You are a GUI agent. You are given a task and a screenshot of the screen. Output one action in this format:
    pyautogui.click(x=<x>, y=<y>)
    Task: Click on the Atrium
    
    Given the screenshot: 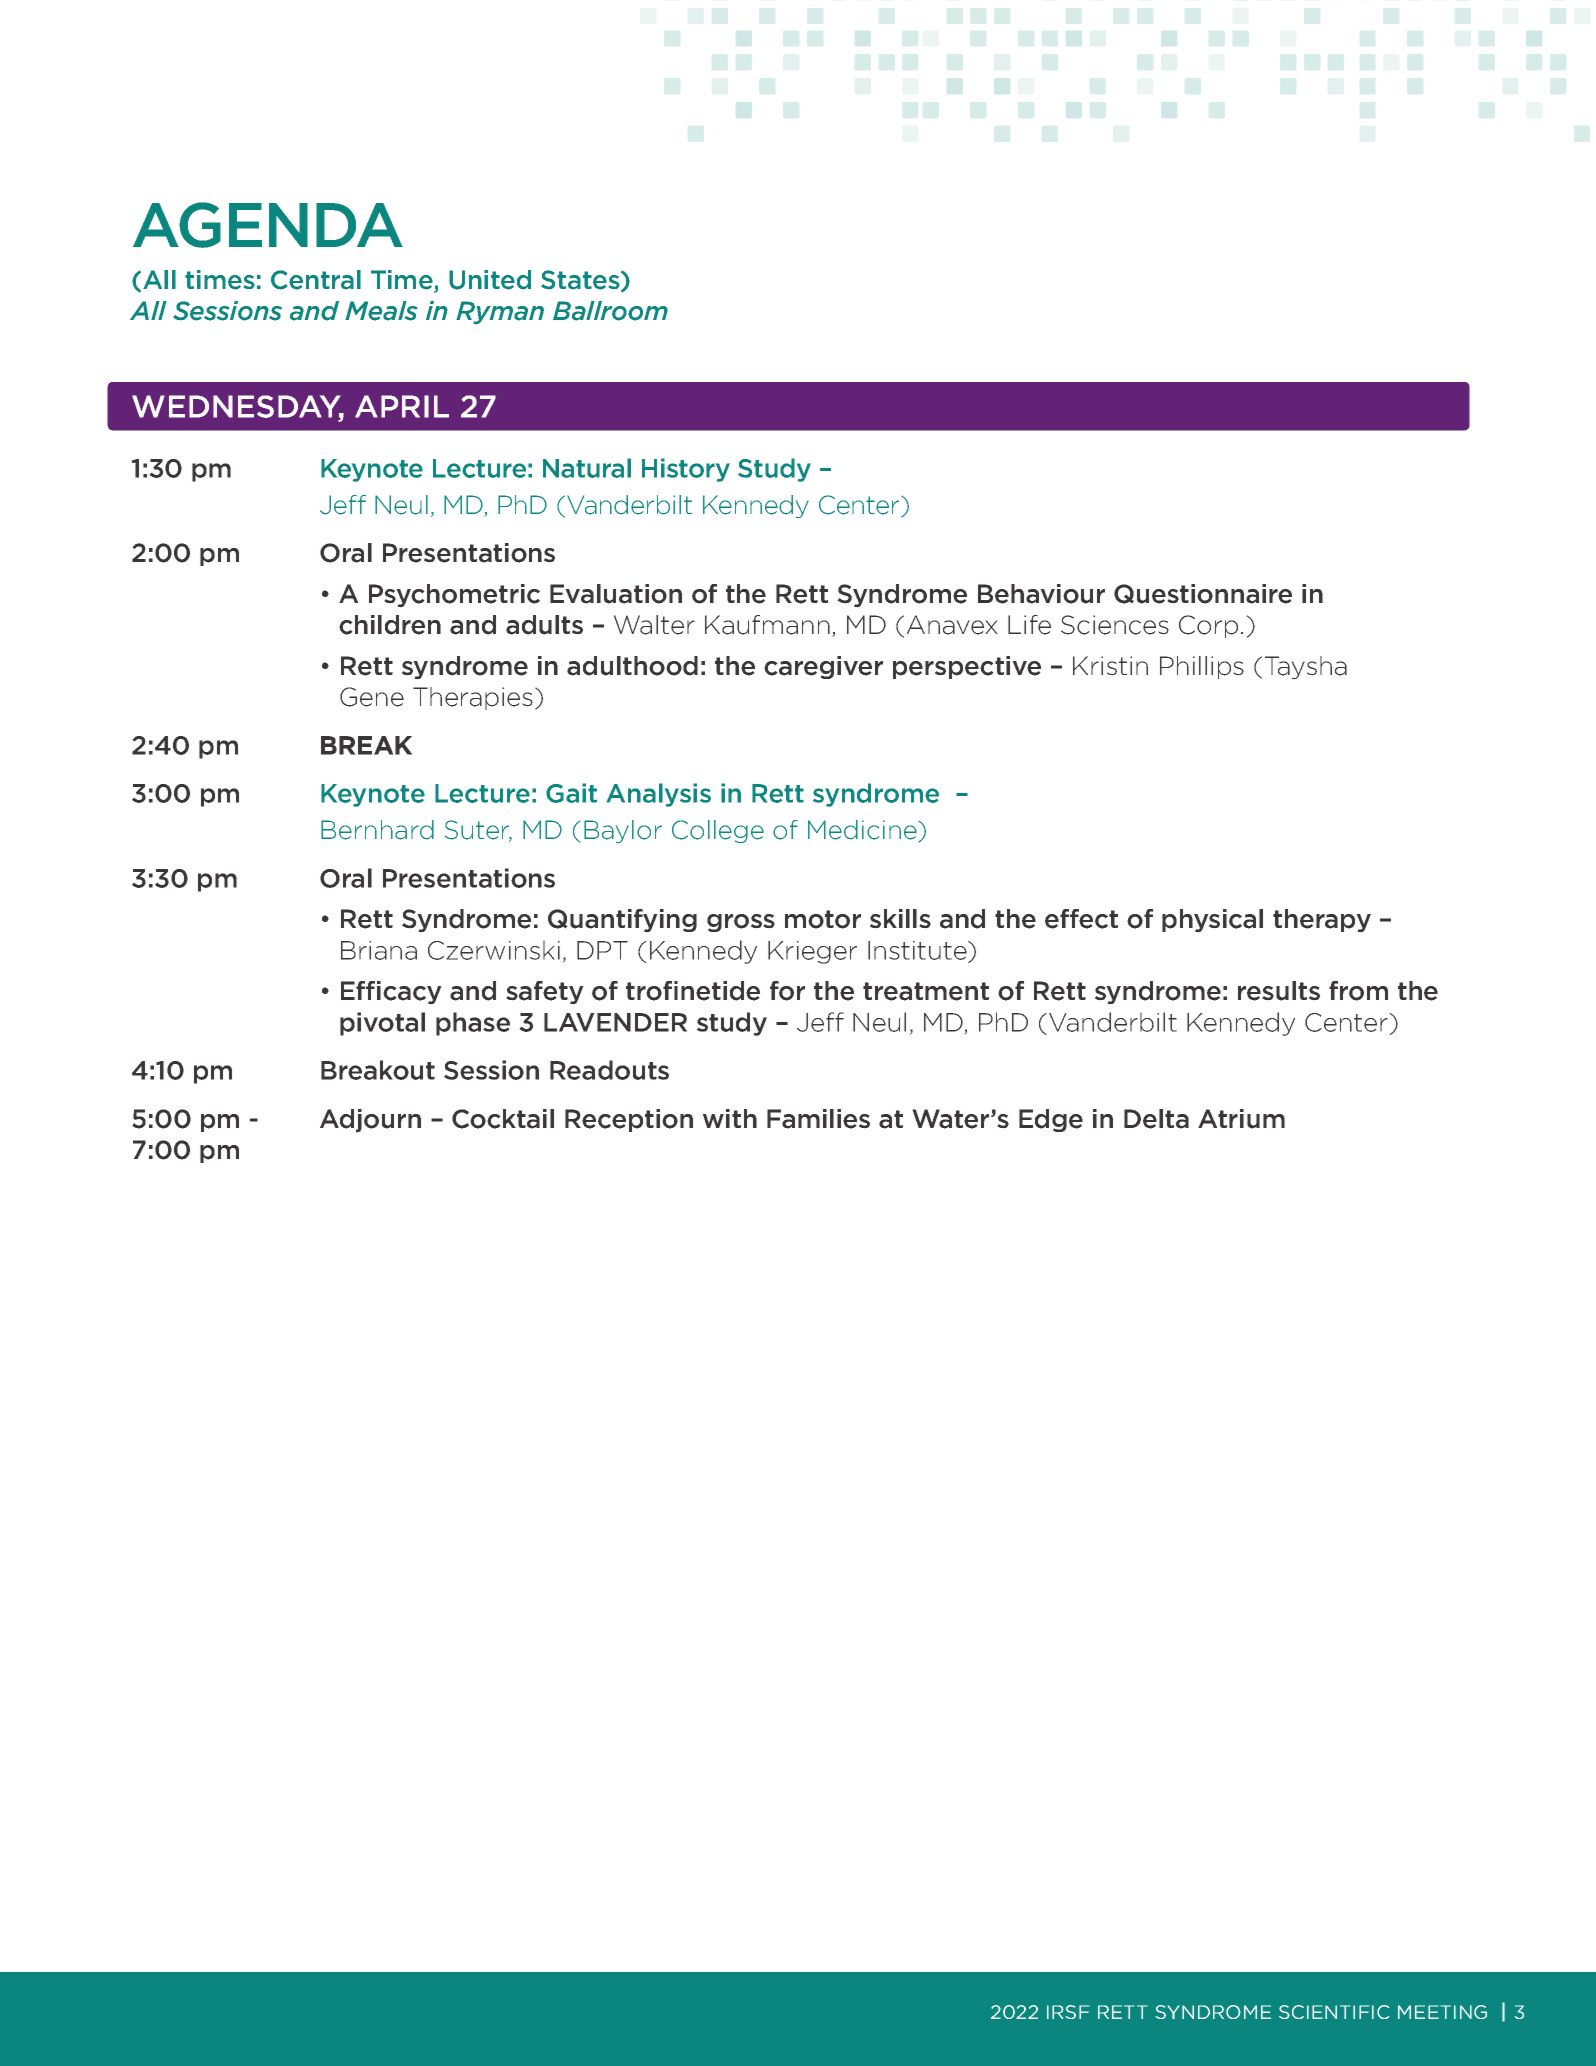 What is the action you would take?
    pyautogui.click(x=1241, y=1119)
